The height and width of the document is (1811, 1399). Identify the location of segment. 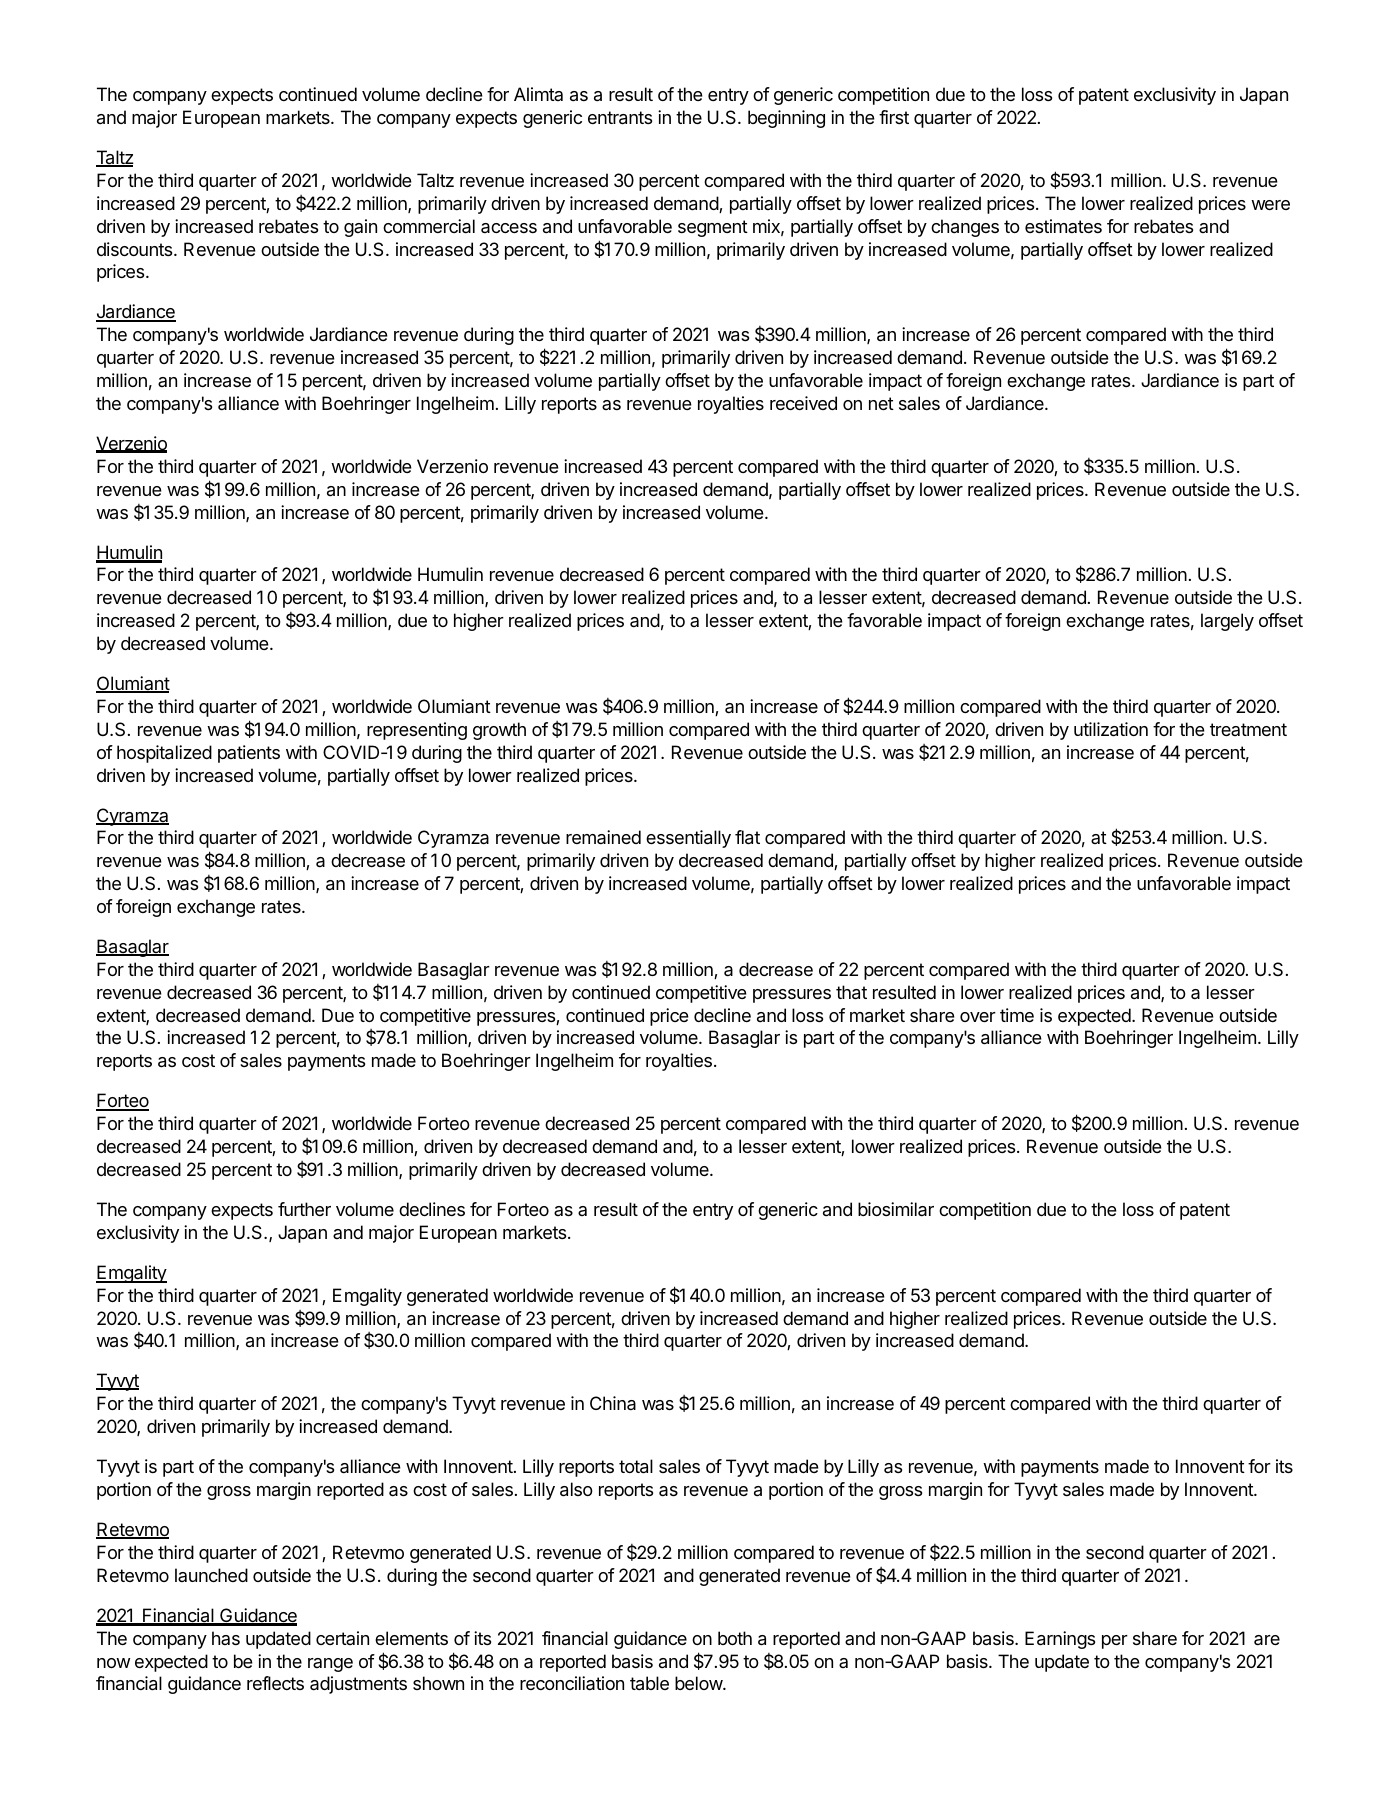
(713, 228).
